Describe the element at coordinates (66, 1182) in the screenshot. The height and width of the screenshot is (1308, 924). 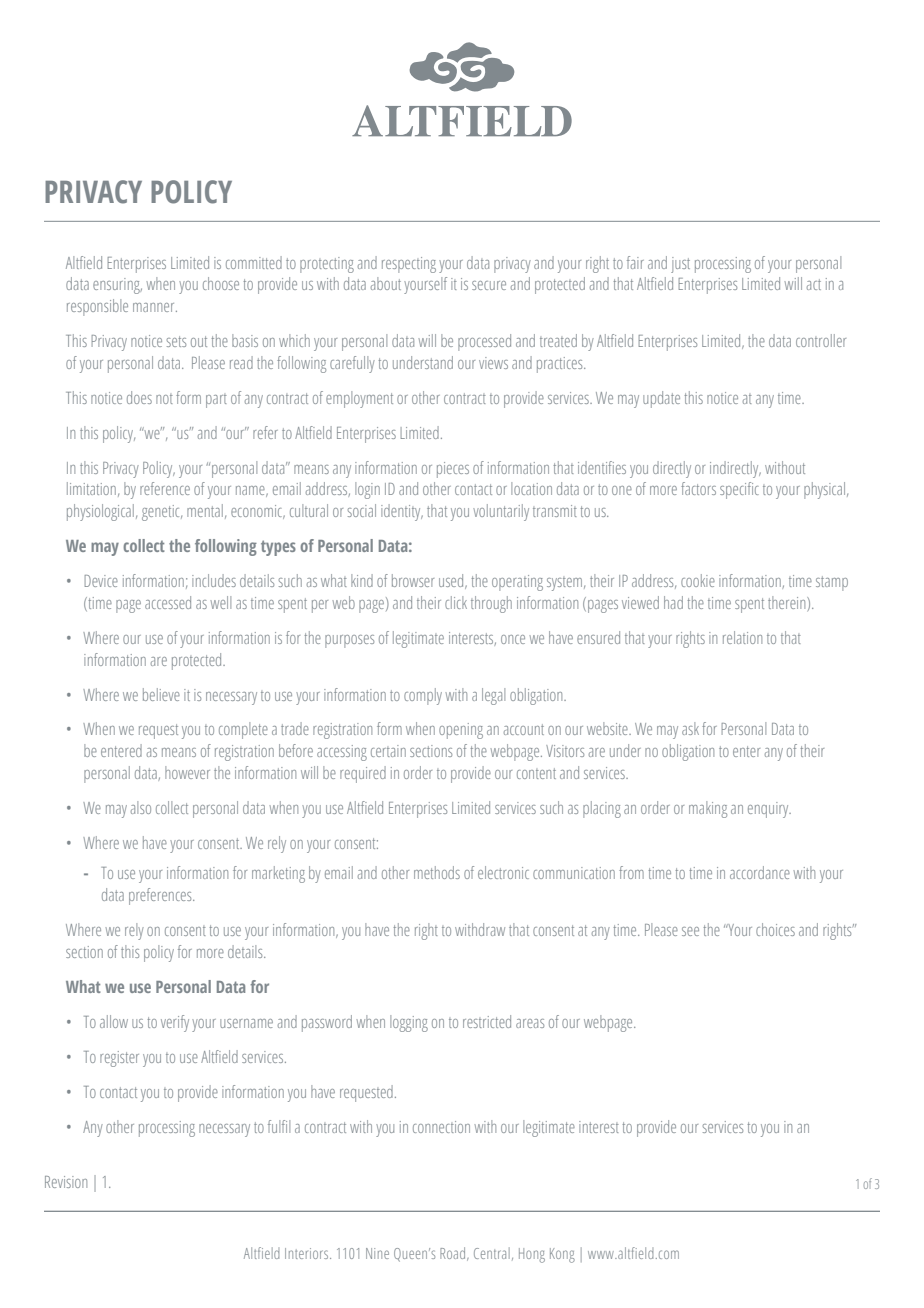
I see `Revision` at that location.
